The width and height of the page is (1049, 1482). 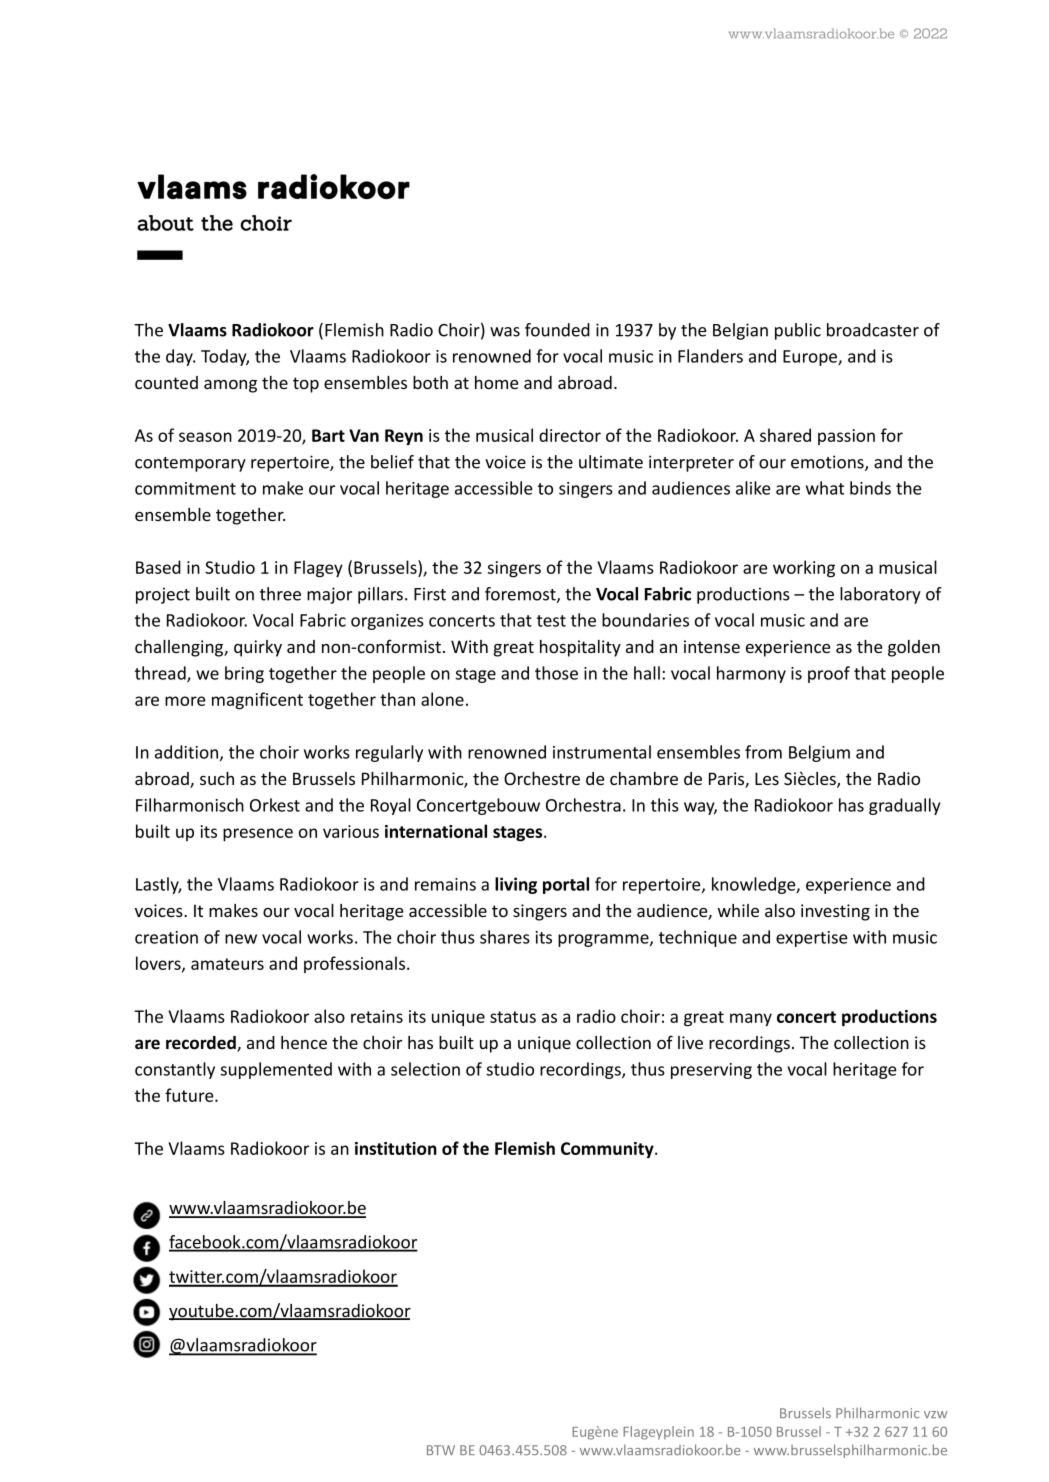 What do you see at coordinates (873, 330) in the page?
I see `broadcaster` at bounding box center [873, 330].
